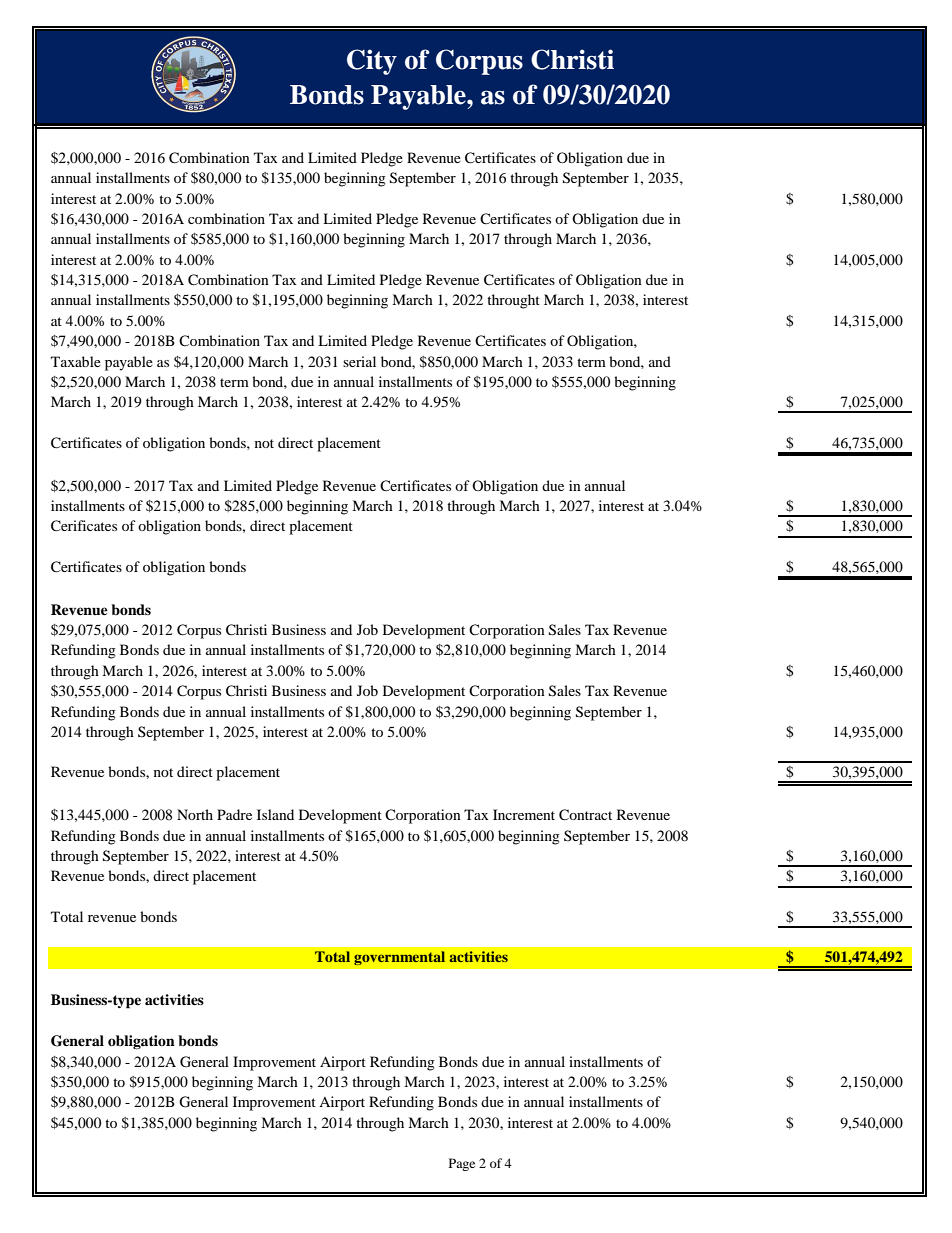 The image size is (952, 1233). Describe the element at coordinates (275, 814) in the image. I see `Island` at that location.
